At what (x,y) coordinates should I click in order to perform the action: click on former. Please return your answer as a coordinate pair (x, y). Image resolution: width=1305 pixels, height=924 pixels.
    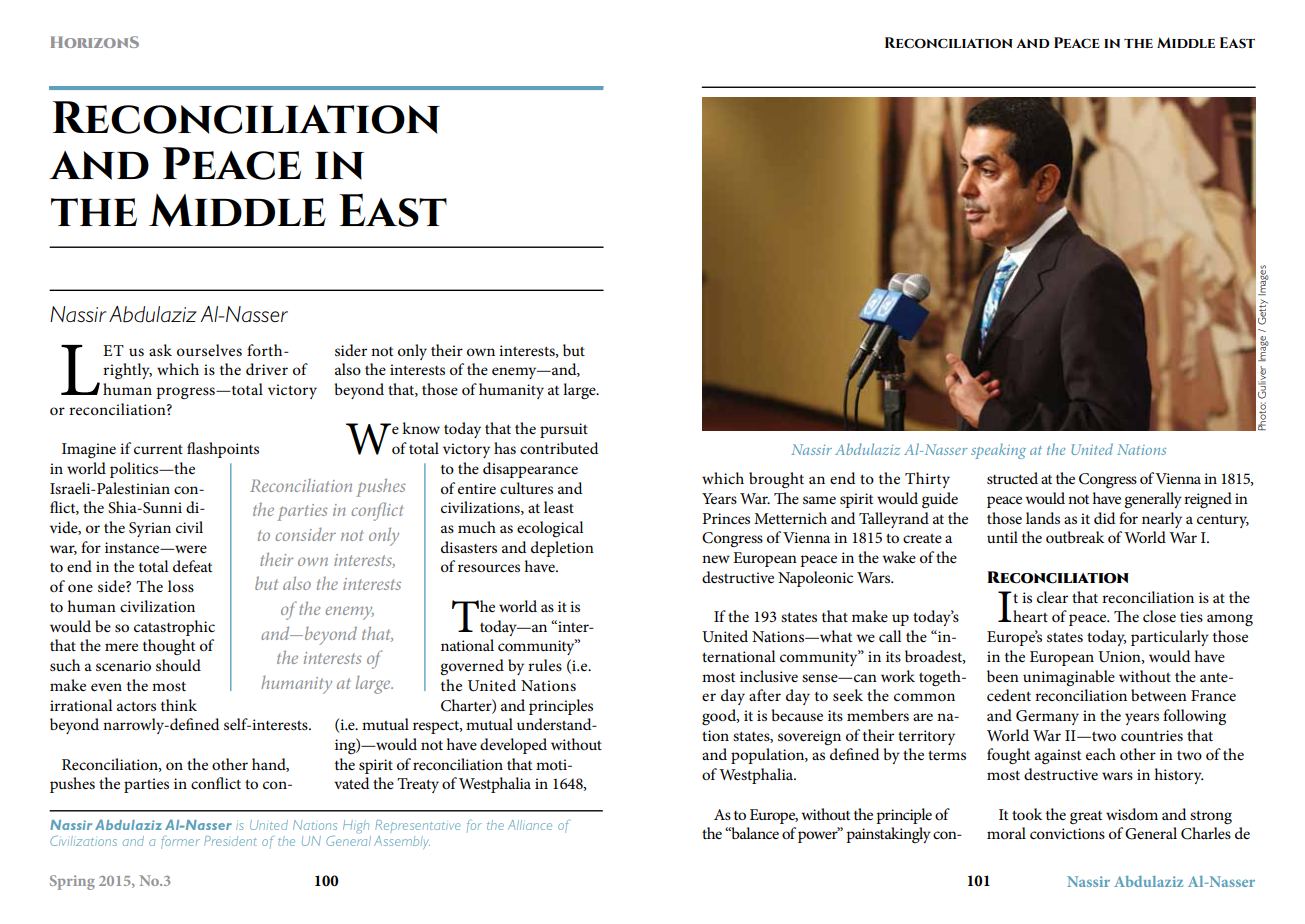
    Looking at the image, I should click on (180, 842).
